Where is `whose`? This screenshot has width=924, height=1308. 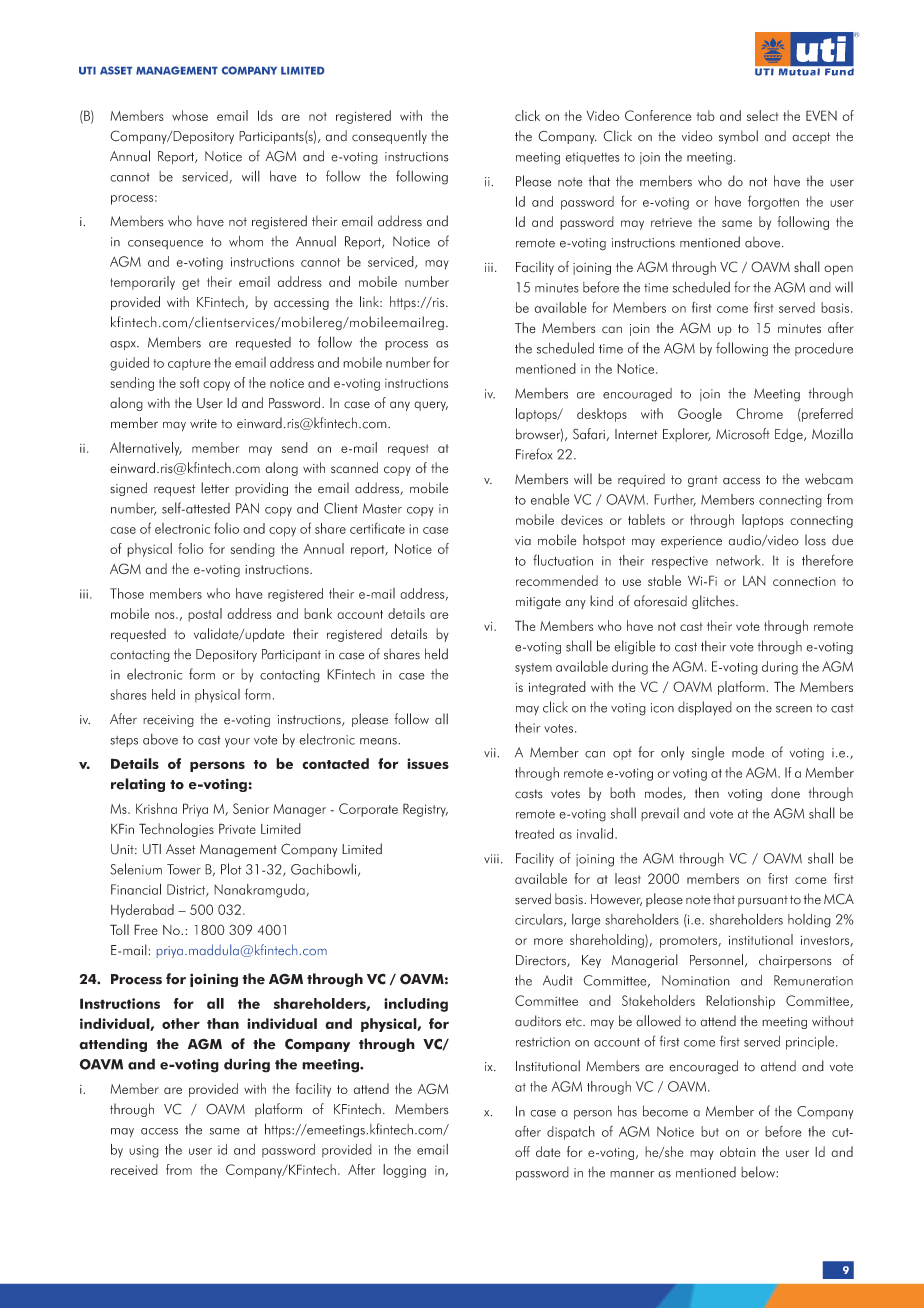 whose is located at coordinates (190, 115).
